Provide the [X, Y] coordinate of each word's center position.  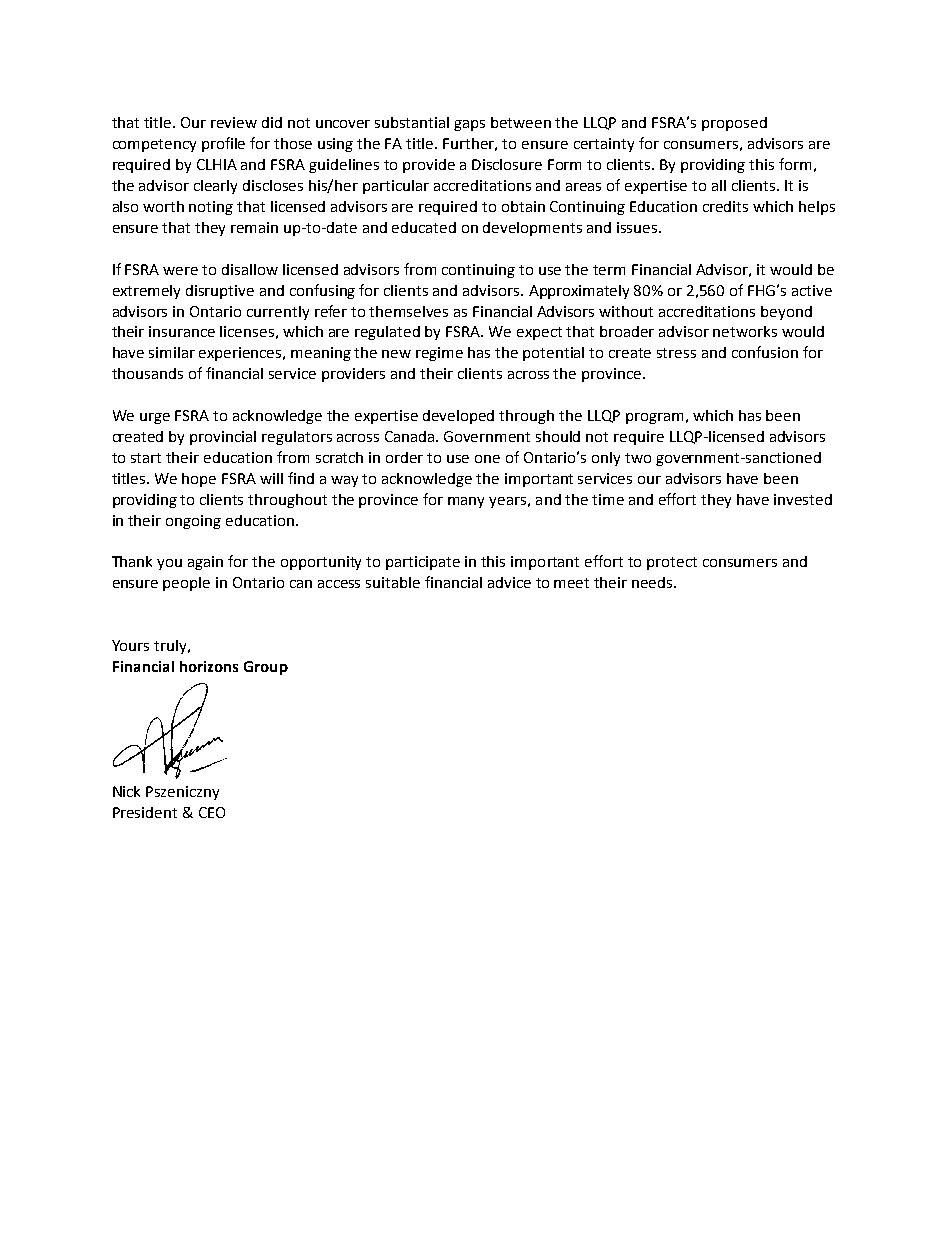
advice [509, 582]
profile [223, 144]
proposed [734, 124]
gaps [469, 125]
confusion [765, 352]
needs [653, 582]
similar [172, 352]
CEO [212, 812]
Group [266, 668]
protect [672, 563]
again [205, 563]
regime [439, 354]
